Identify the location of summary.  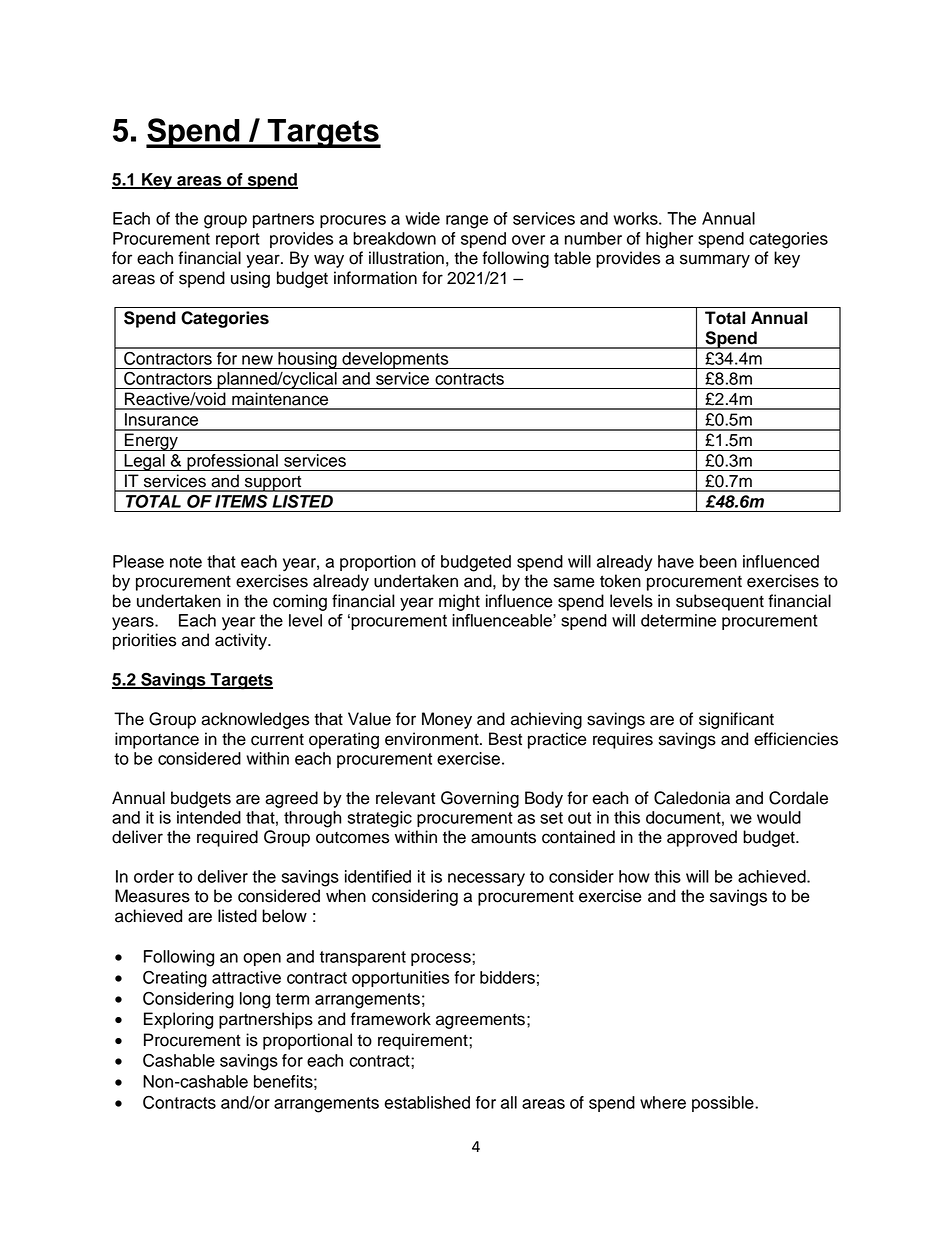
(715, 261).
